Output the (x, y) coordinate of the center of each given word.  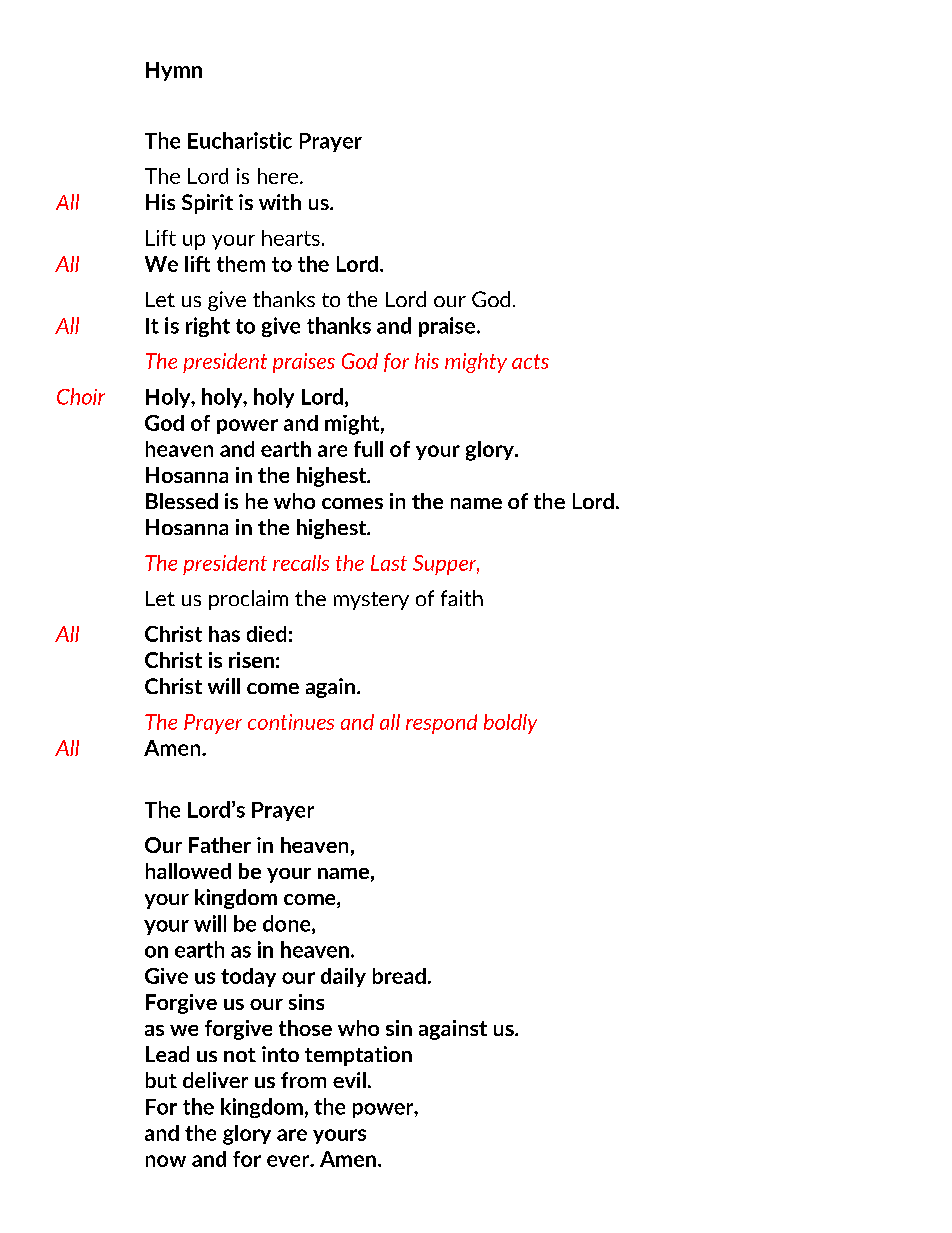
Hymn (174, 71)
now (166, 1161)
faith (462, 598)
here (278, 176)
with (280, 202)
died (266, 634)
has (224, 634)
